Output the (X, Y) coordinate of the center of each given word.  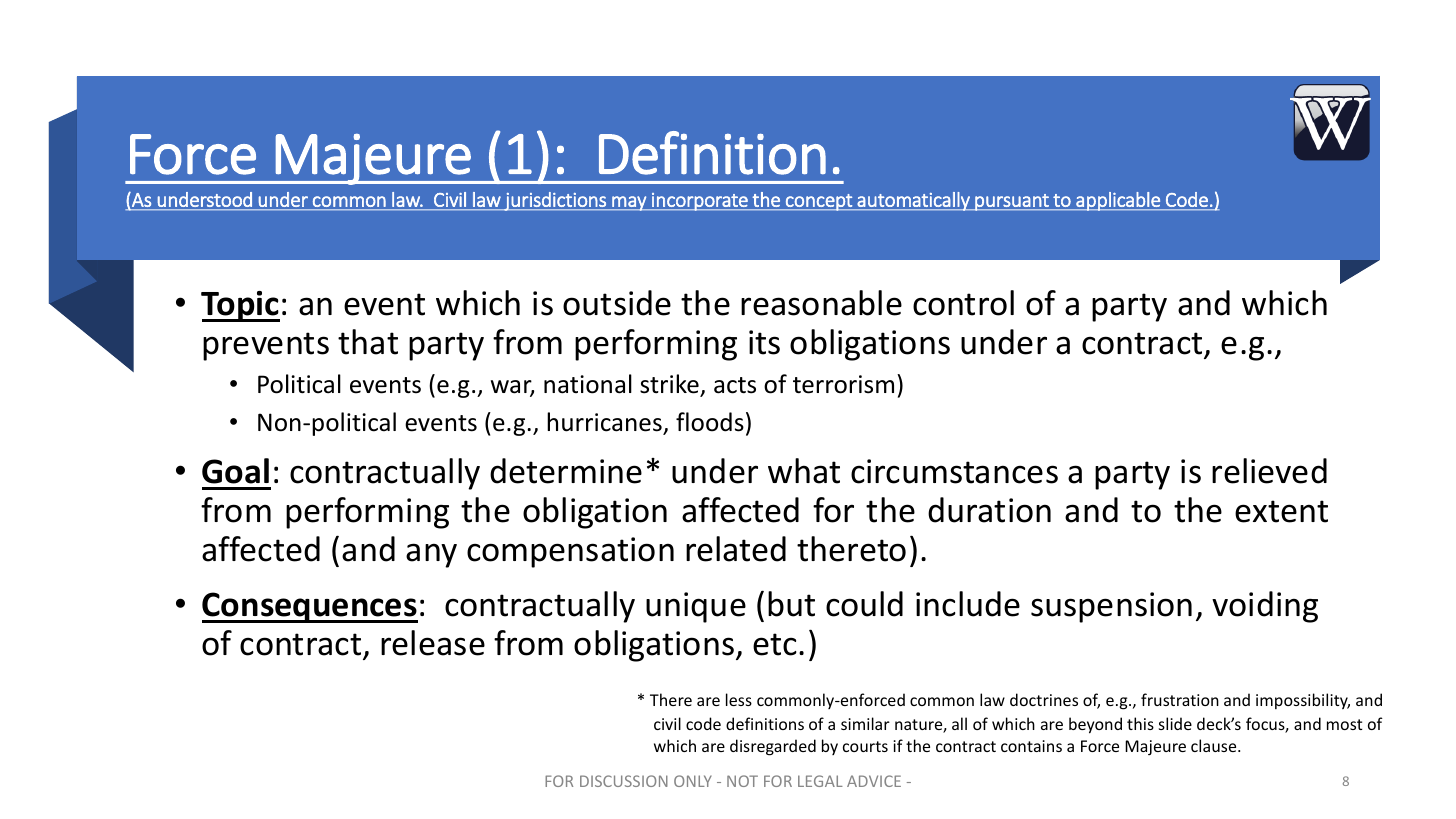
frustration (1180, 699)
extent (1281, 511)
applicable (1118, 201)
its (764, 342)
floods (710, 422)
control (963, 303)
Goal (235, 471)
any (431, 555)
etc (775, 644)
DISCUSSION (624, 781)
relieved (1269, 471)
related (736, 549)
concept (819, 202)
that (368, 342)
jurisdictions (555, 201)
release (433, 643)
